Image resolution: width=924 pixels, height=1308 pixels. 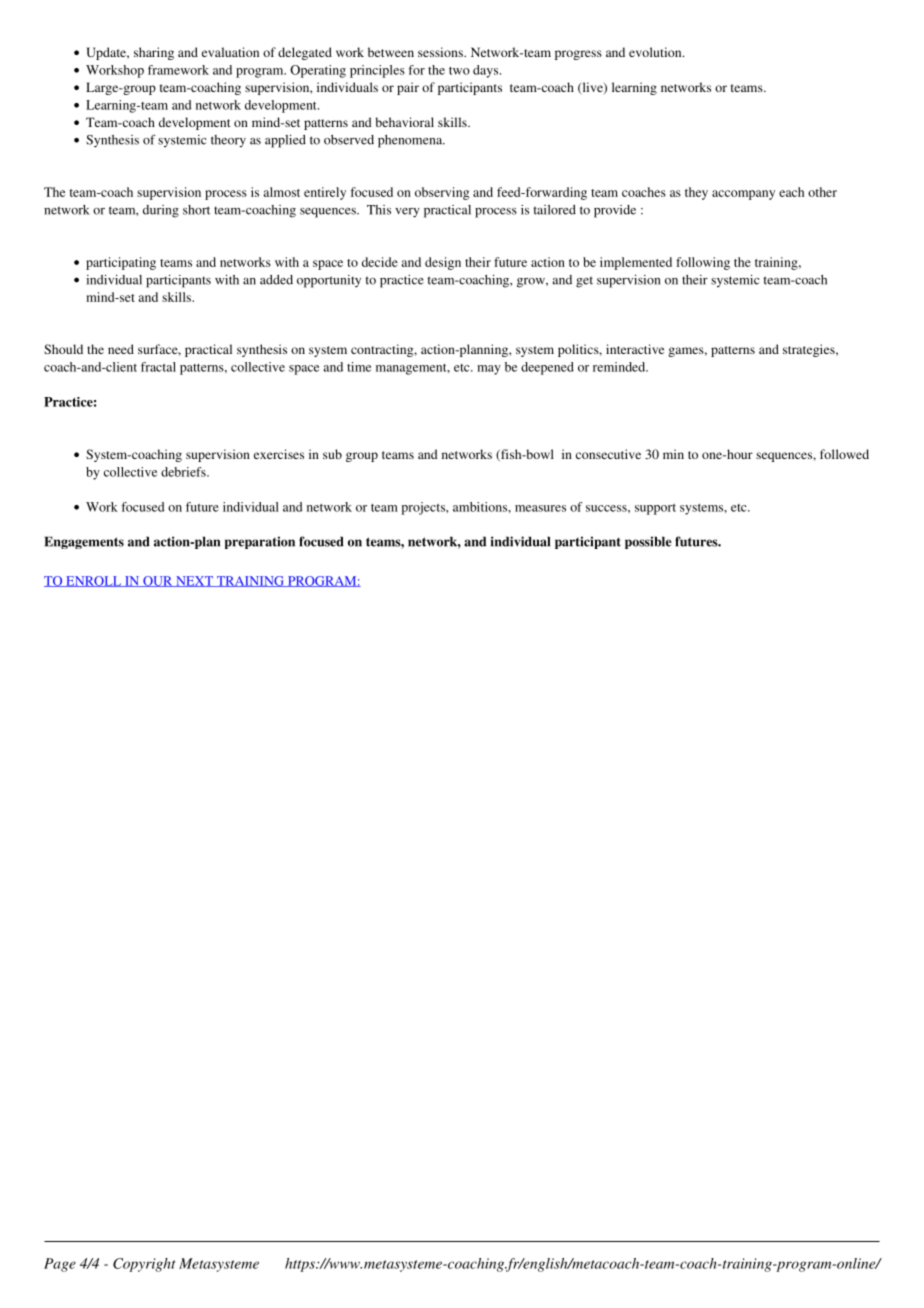 What do you see at coordinates (144, 1265) in the image?
I see `Copyright` at bounding box center [144, 1265].
